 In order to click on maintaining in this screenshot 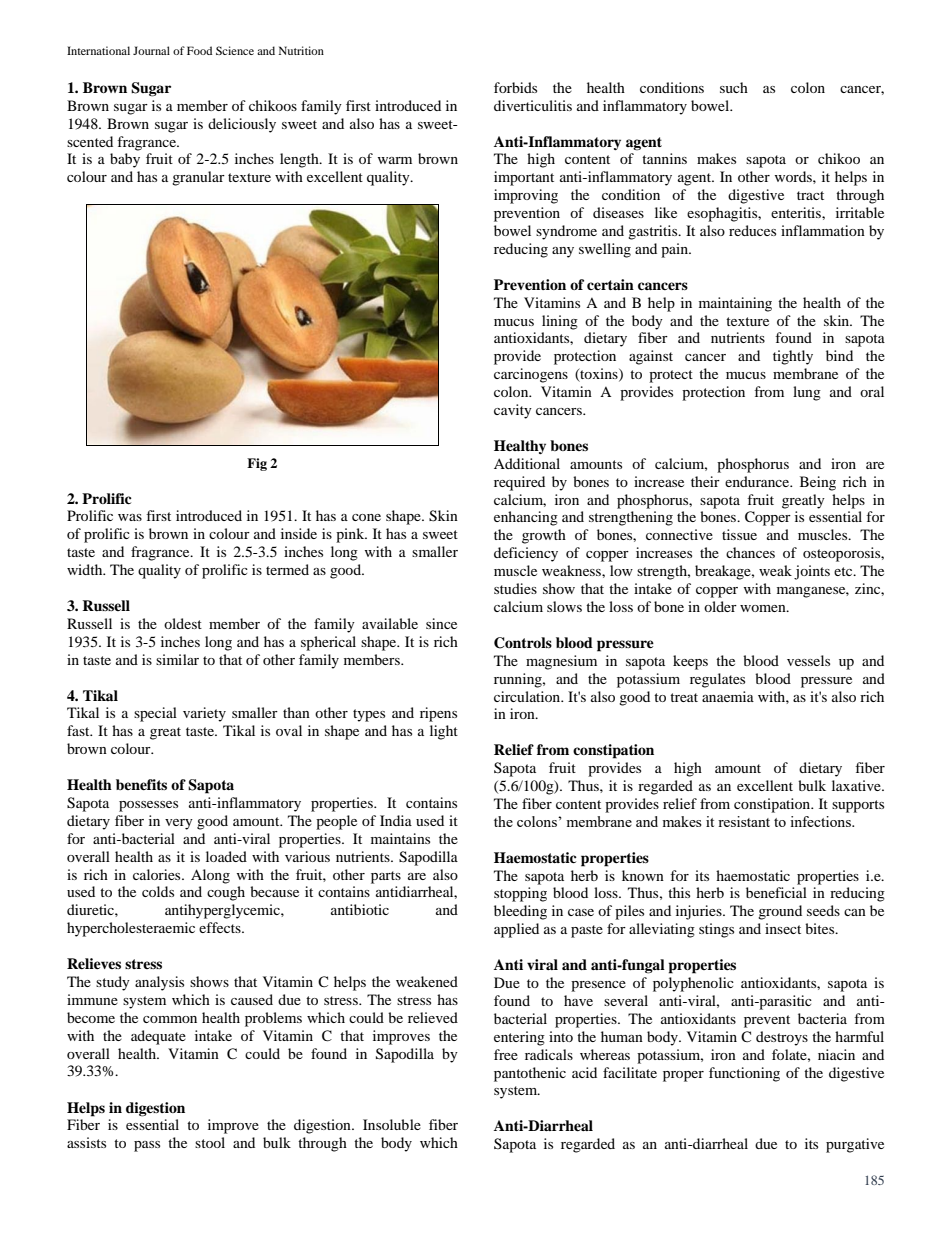, I will do `click(735, 304)`.
